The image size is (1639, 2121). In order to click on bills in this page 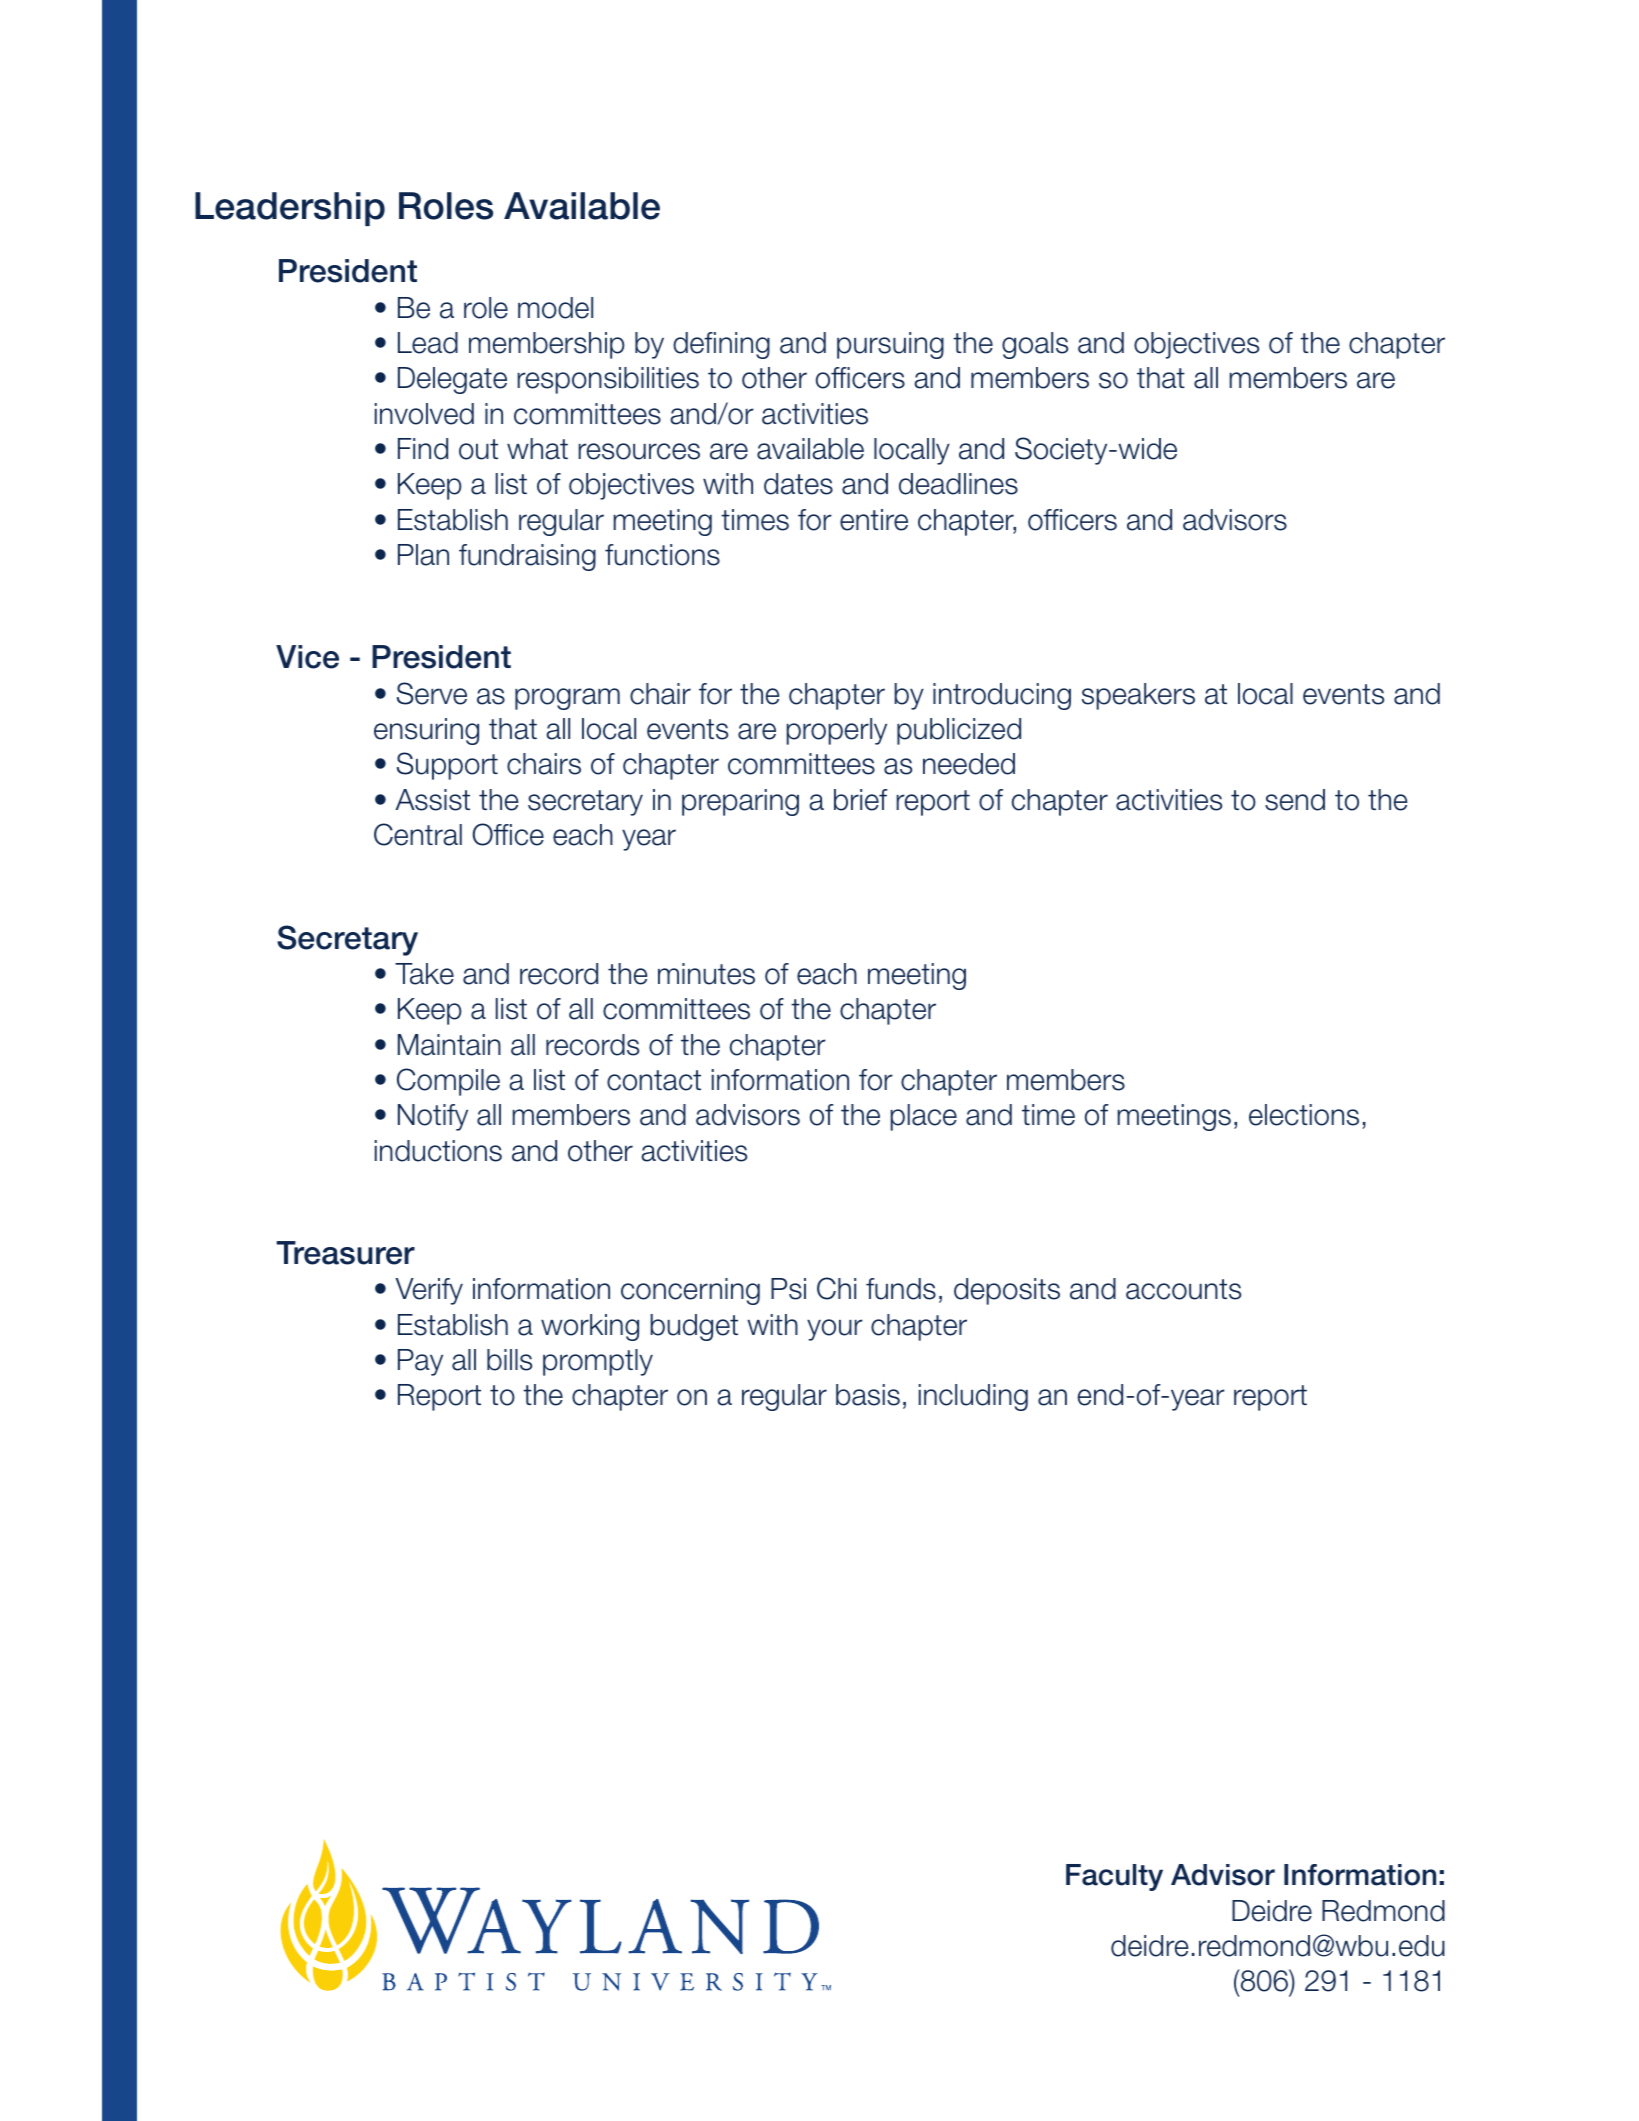, I will do `click(509, 1360)`.
